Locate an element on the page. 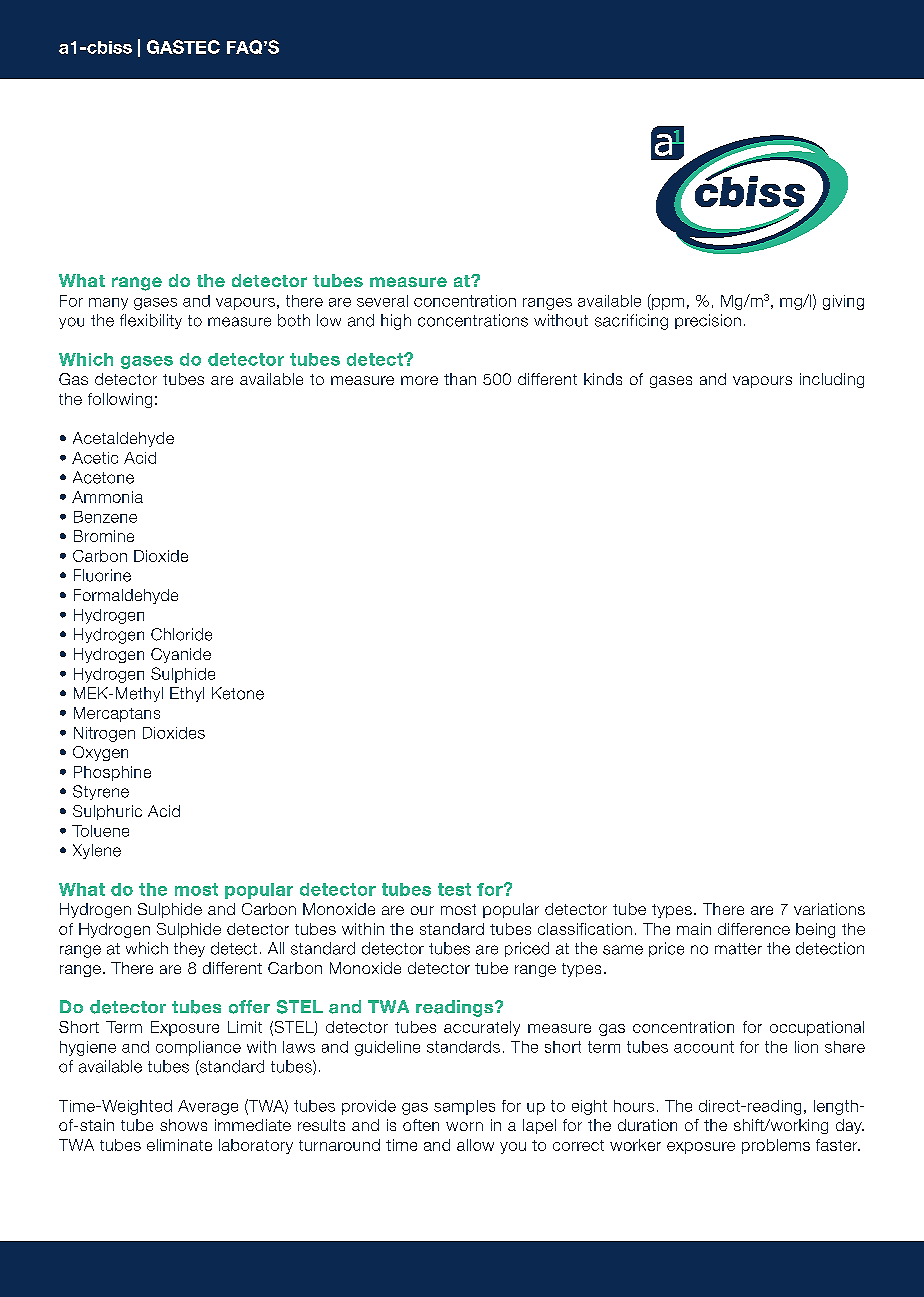  difference is located at coordinates (754, 929).
